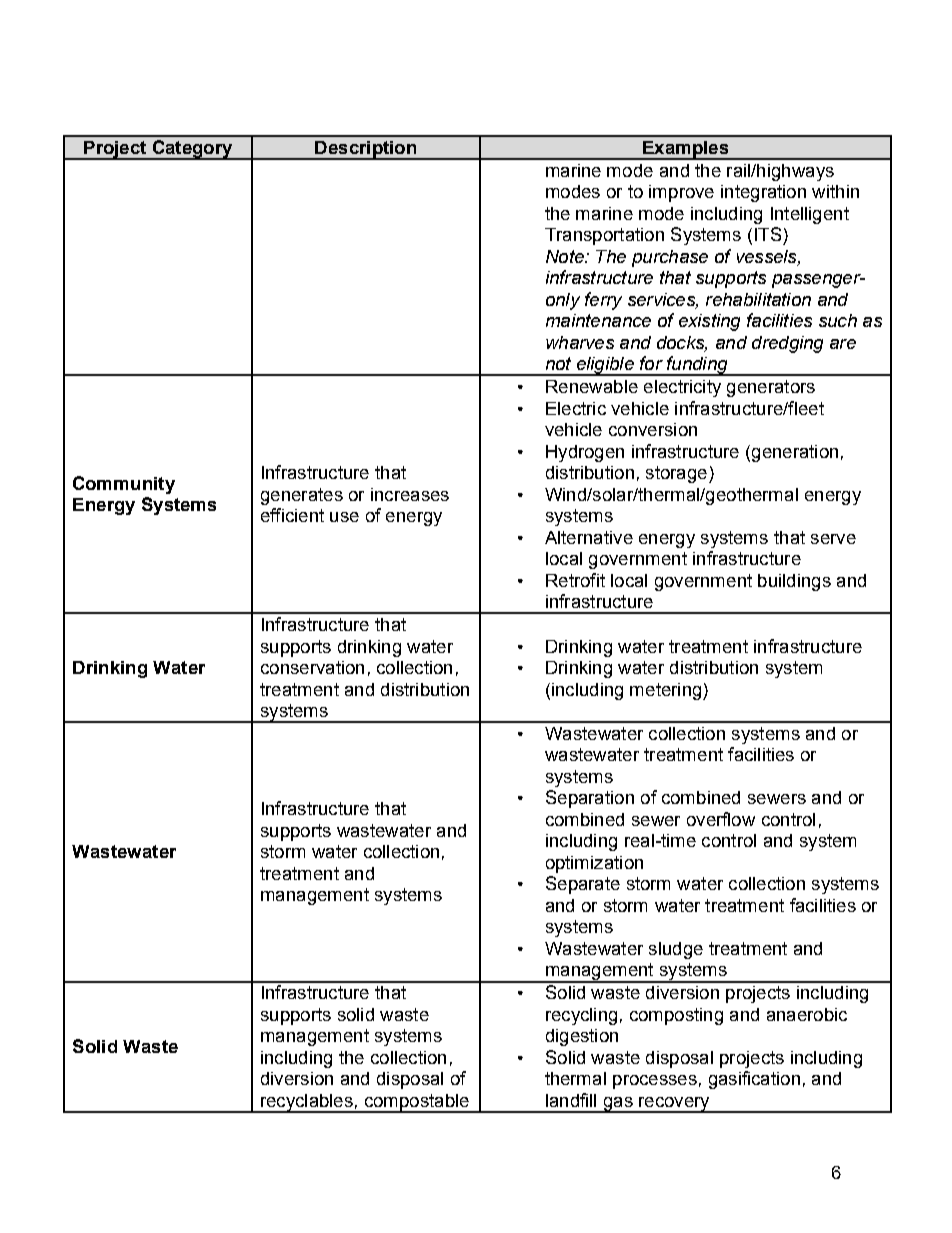 The width and height of the screenshot is (952, 1233). I want to click on Description, so click(365, 150).
